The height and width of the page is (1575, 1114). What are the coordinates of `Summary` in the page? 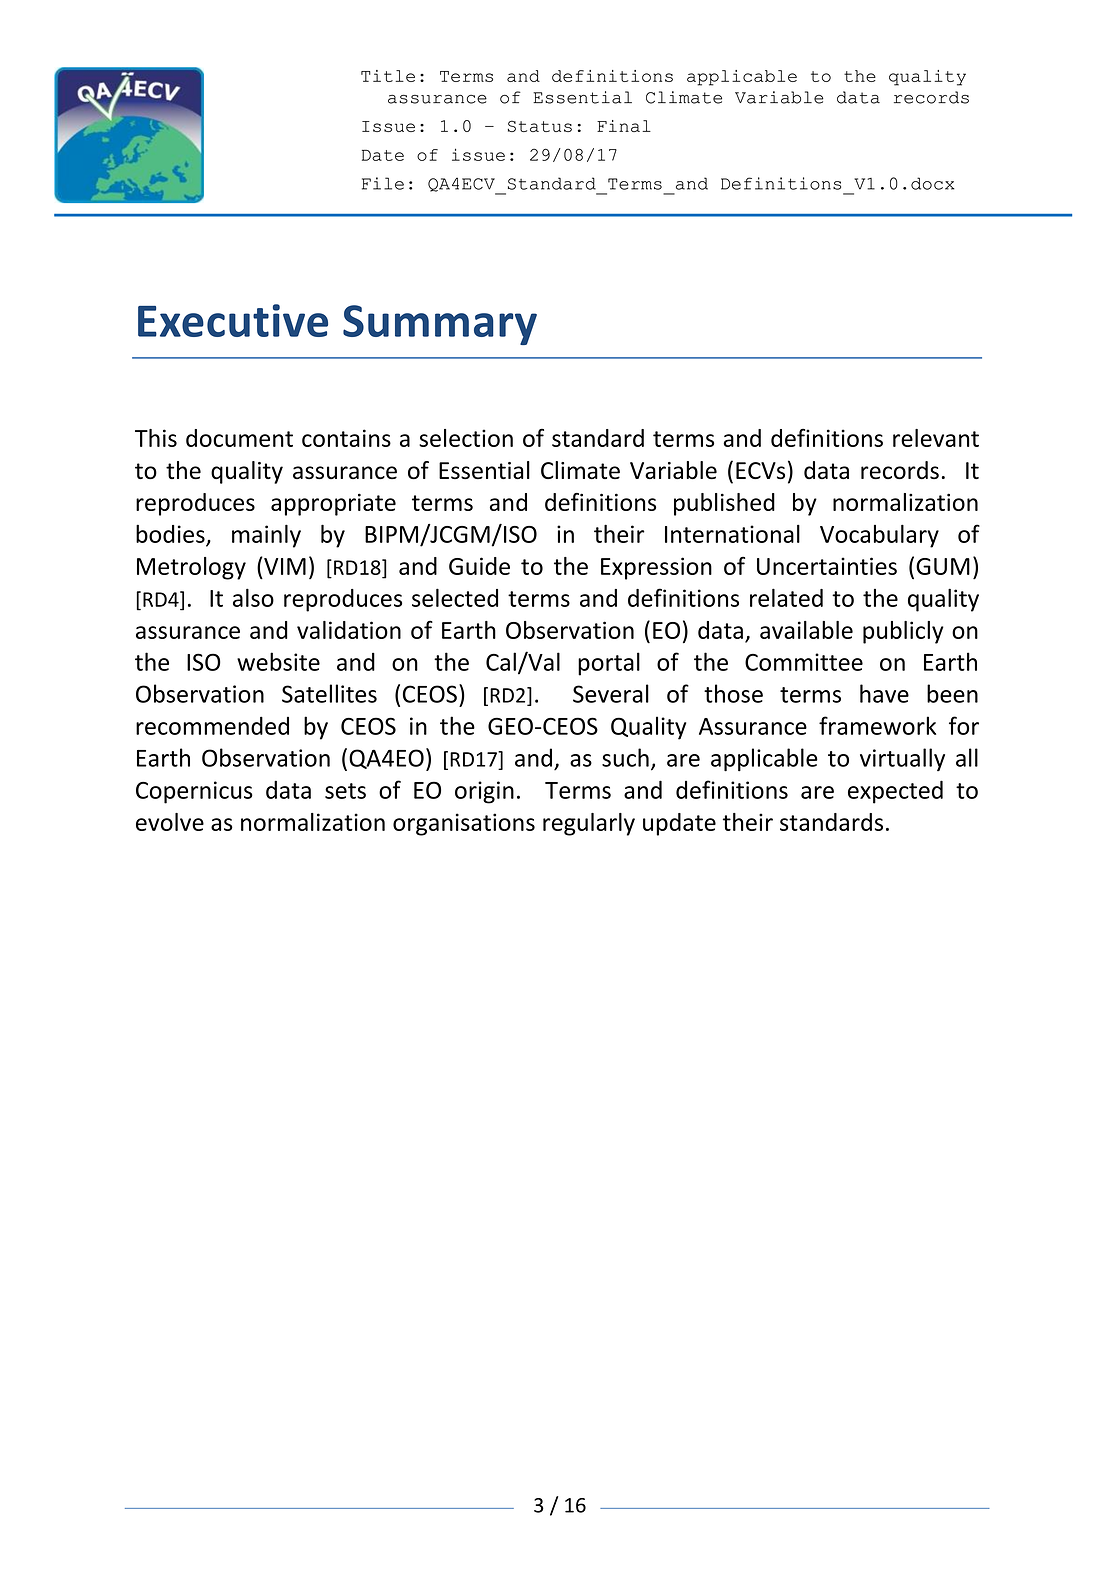 It's located at (440, 325).
